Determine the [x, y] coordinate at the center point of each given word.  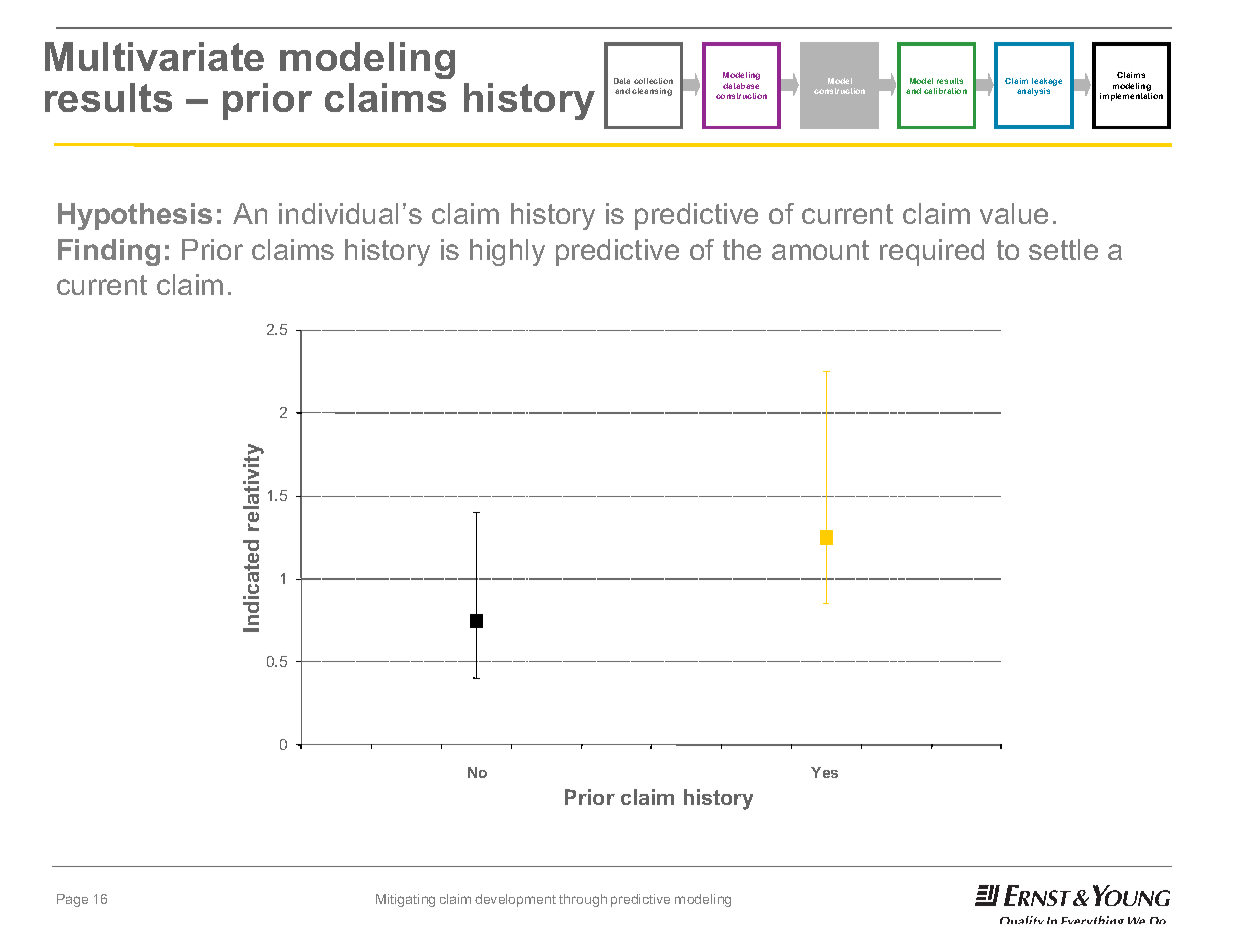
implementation [1131, 97]
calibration [945, 91]
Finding [109, 252]
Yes [824, 772]
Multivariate [154, 56]
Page [72, 900]
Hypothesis [135, 216]
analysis [1033, 92]
